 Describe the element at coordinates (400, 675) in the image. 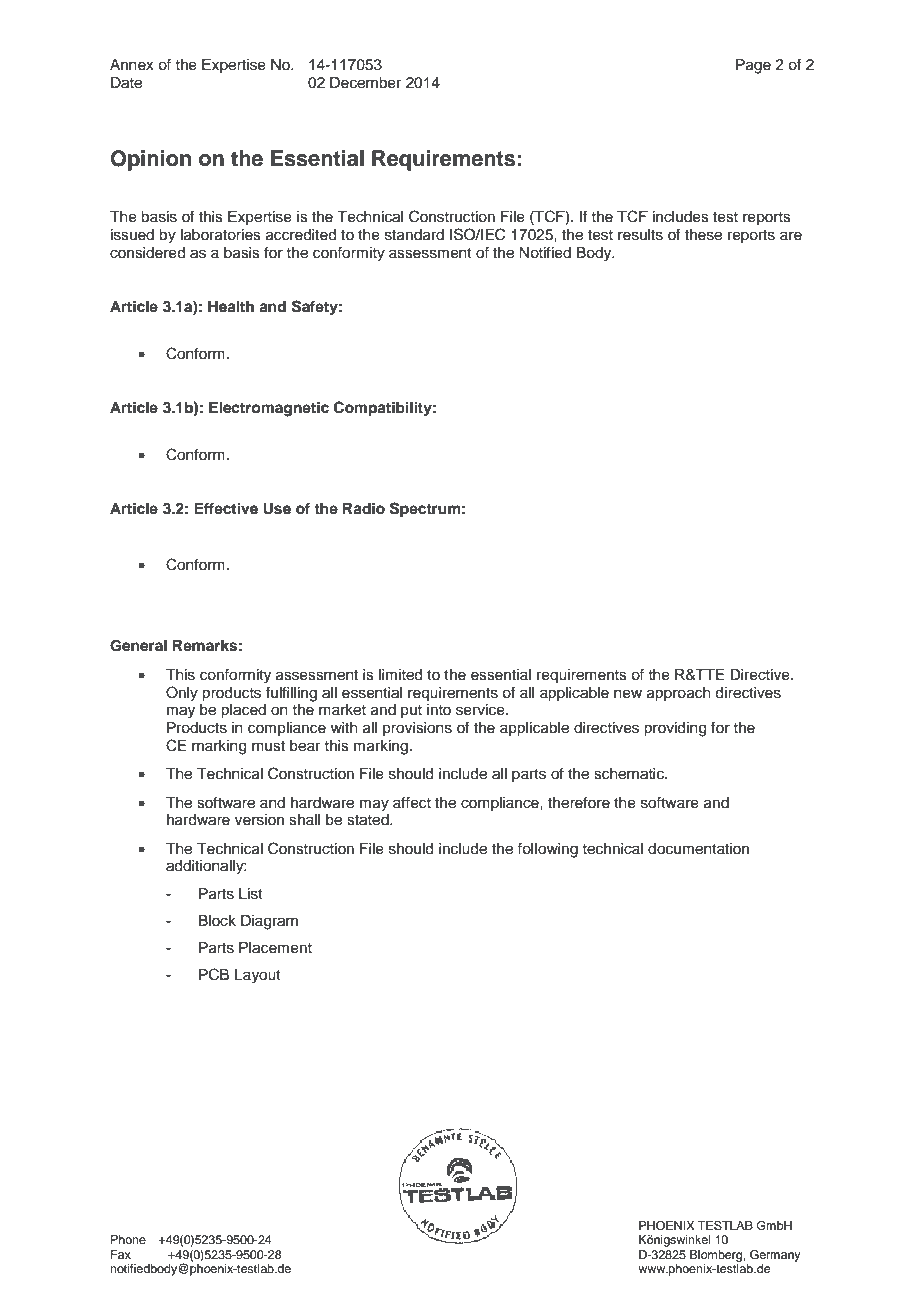

I see `limited` at that location.
